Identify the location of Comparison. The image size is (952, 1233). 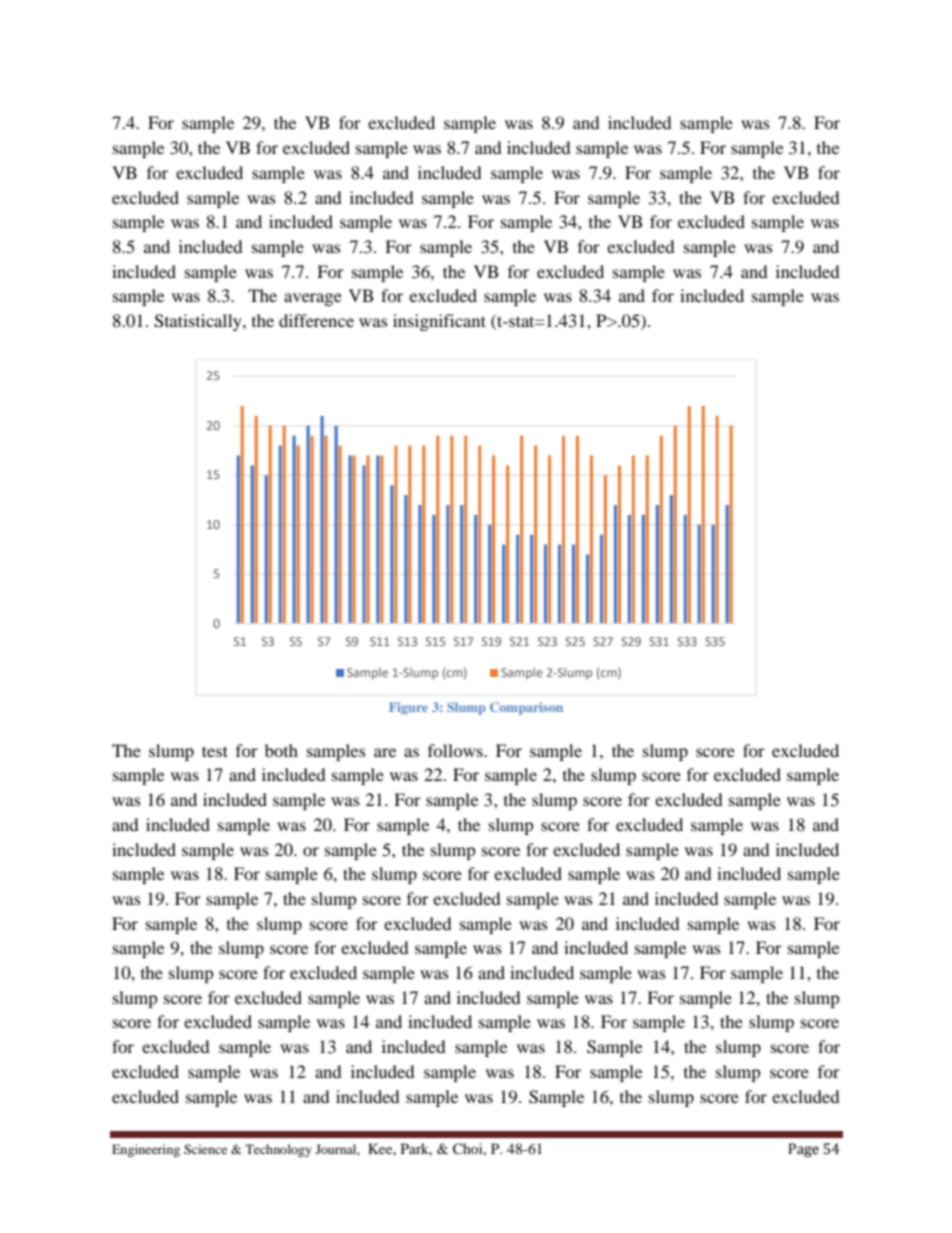
(526, 708).
